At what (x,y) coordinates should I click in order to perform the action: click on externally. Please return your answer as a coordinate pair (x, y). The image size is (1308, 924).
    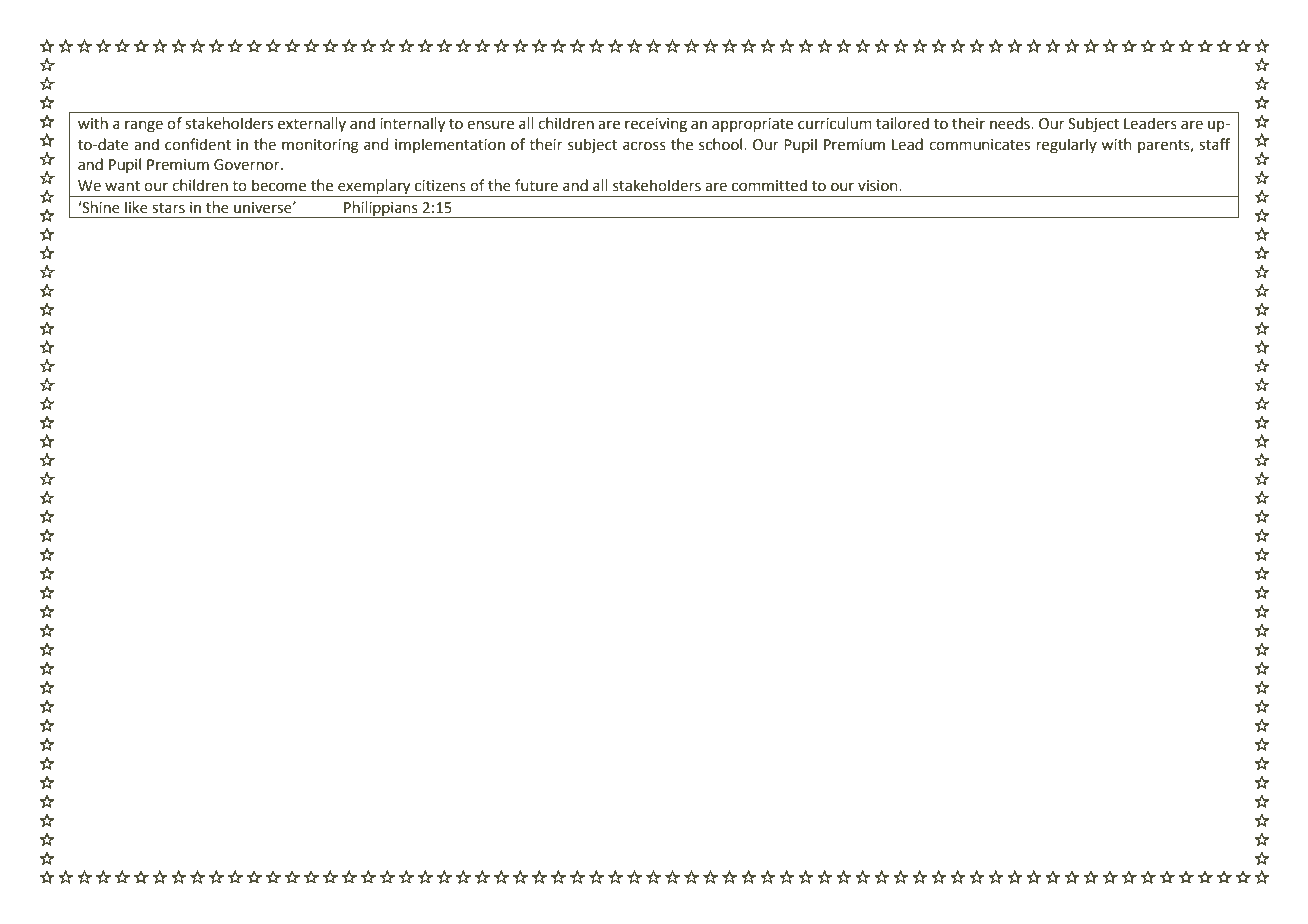
    Looking at the image, I should click on (312, 124).
